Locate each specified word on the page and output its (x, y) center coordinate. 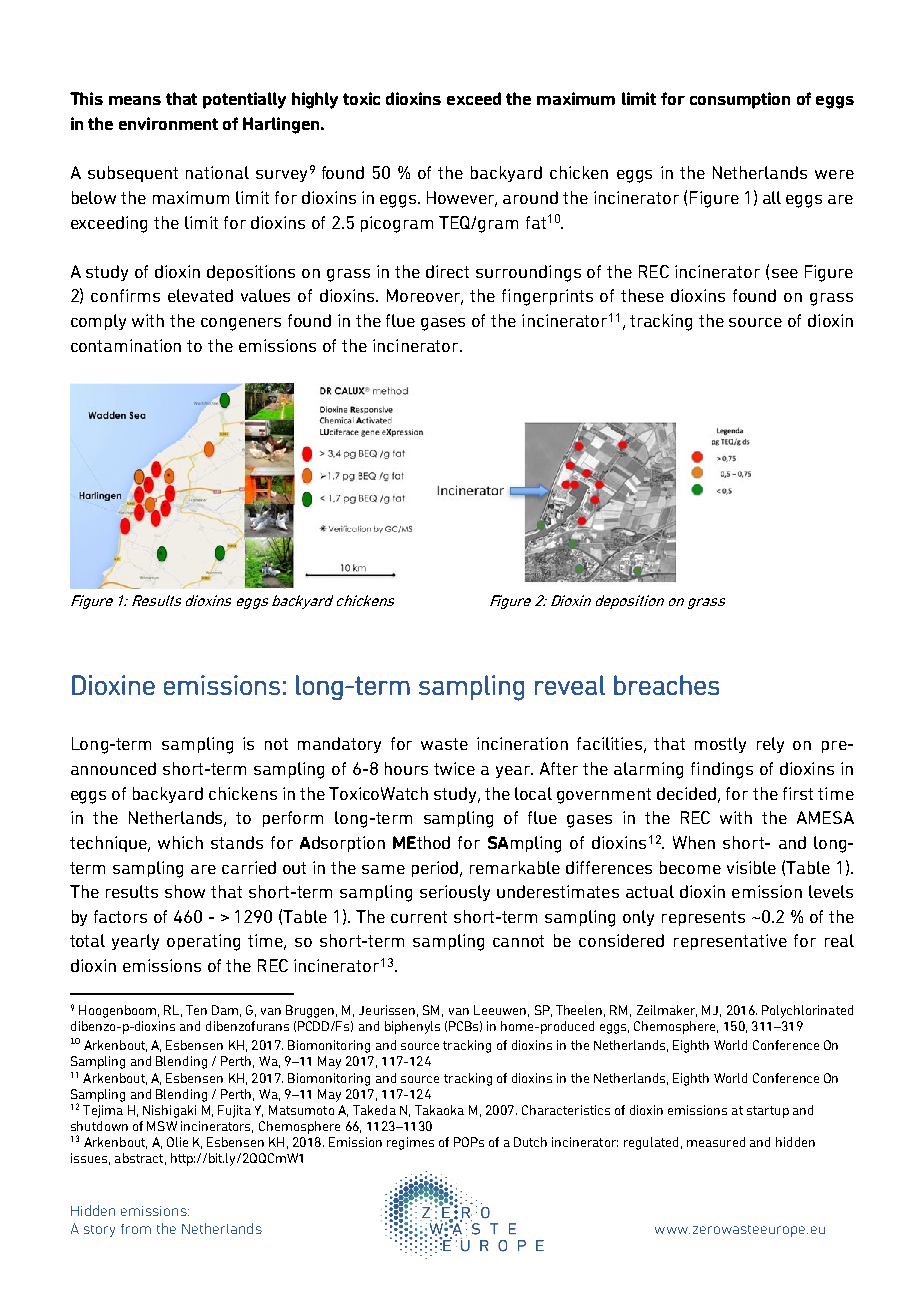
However (462, 199)
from (136, 1229)
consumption (740, 100)
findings (722, 770)
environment (168, 123)
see (785, 273)
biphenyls (412, 1027)
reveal (570, 685)
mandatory (339, 745)
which (180, 842)
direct (447, 271)
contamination (126, 345)
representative (730, 942)
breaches (666, 685)
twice (454, 768)
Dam (225, 1010)
